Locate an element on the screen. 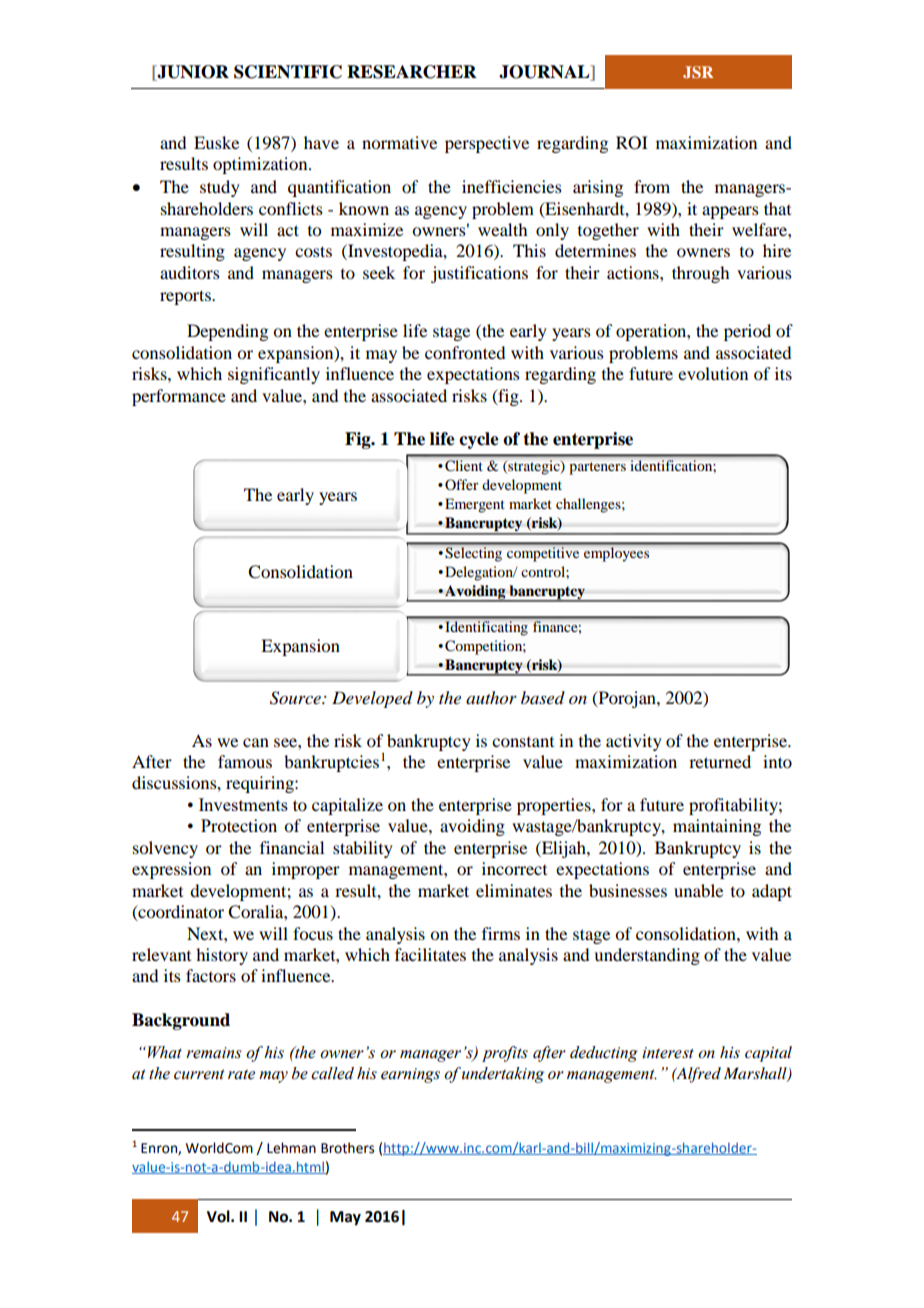 This screenshot has height=1308, width=924. JUNIOR is located at coordinates (192, 73).
